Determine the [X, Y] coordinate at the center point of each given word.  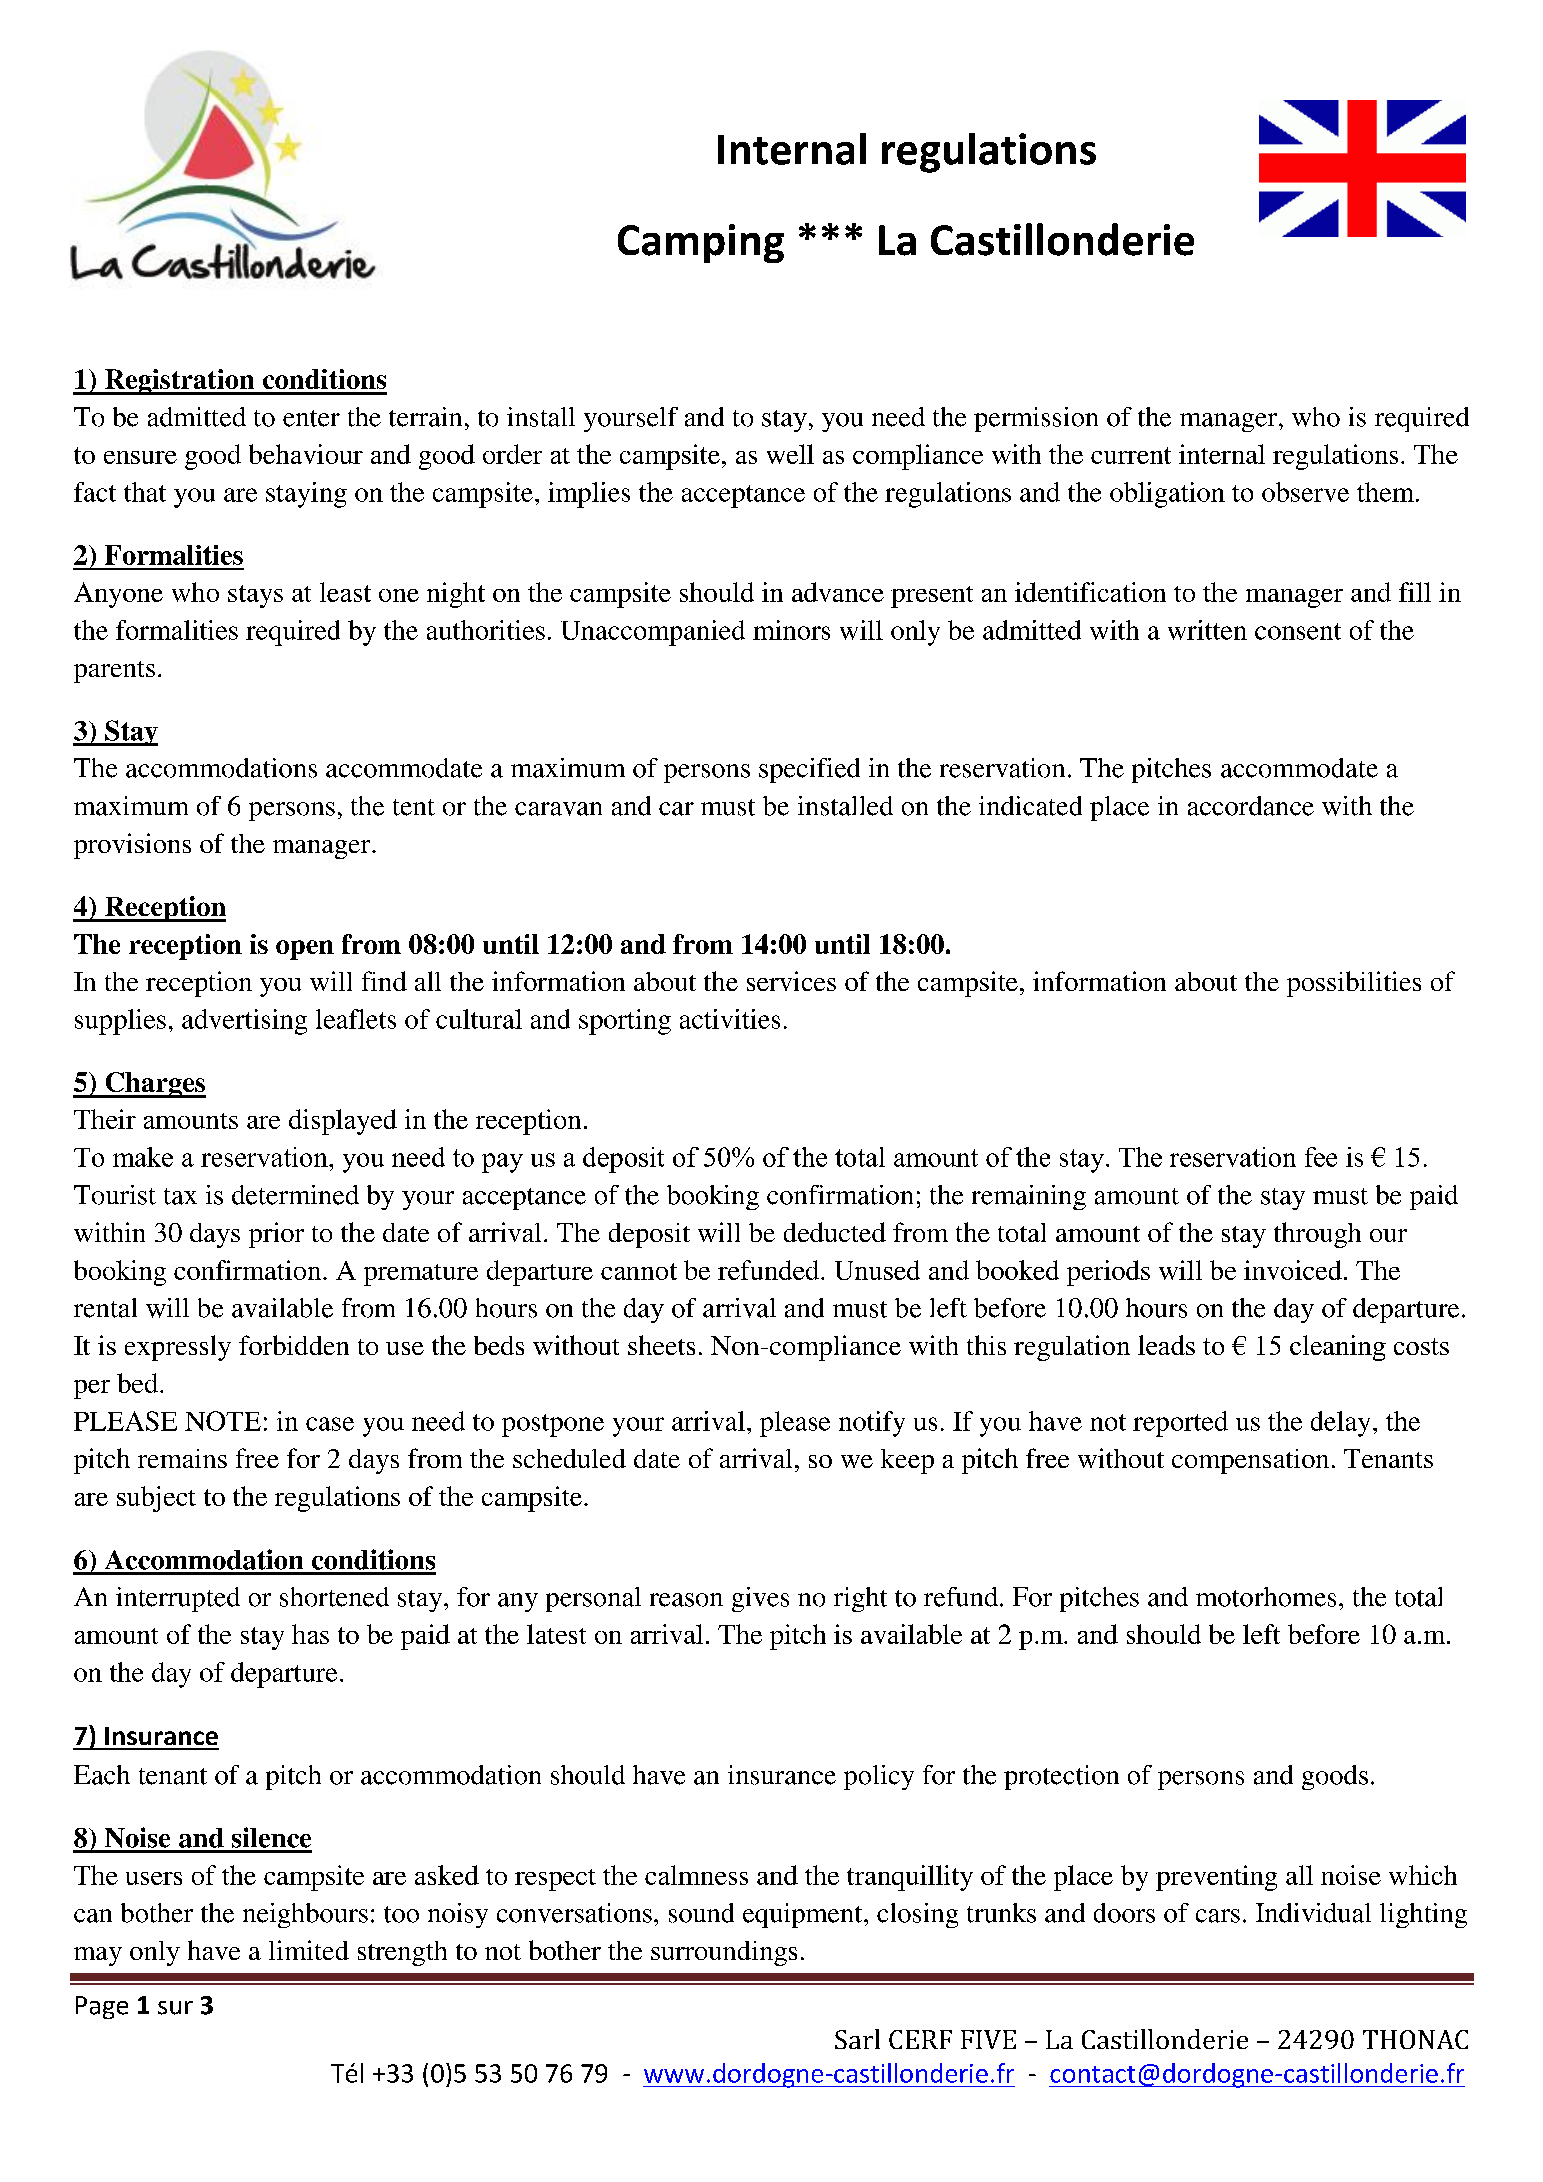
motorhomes [1266, 1597]
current [1131, 455]
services [791, 981]
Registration [180, 382]
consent [1298, 631]
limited [309, 1950]
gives [760, 1599]
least [345, 592]
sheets [661, 1345]
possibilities [1354, 984]
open [305, 950]
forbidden [294, 1345]
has [310, 1634]
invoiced [1293, 1270]
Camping [701, 243]
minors [791, 630]
